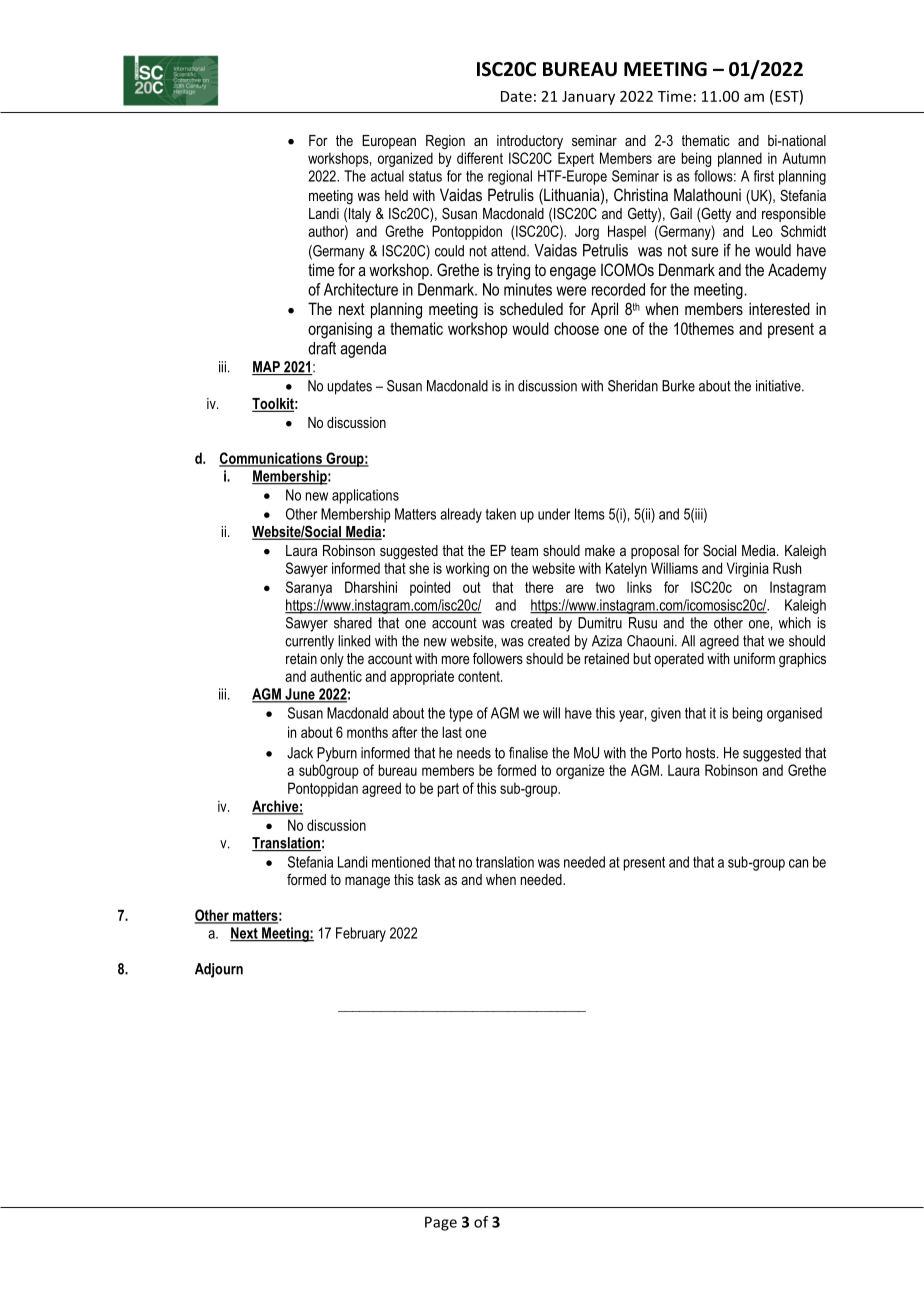 The image size is (924, 1308). I want to click on introductory, so click(530, 142).
